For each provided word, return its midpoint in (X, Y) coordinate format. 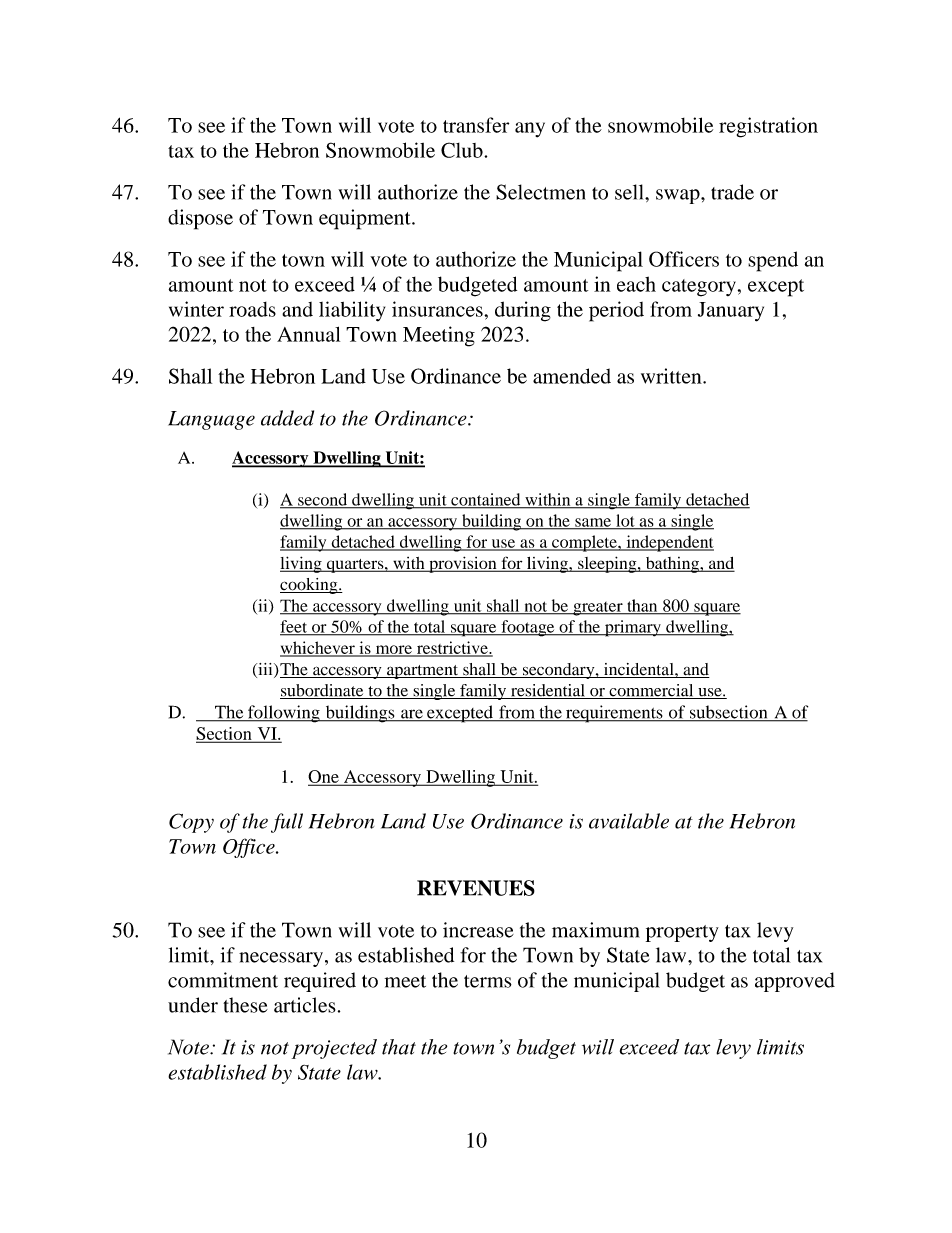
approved (795, 982)
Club (463, 150)
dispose (200, 219)
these (245, 1005)
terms (488, 981)
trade (732, 192)
